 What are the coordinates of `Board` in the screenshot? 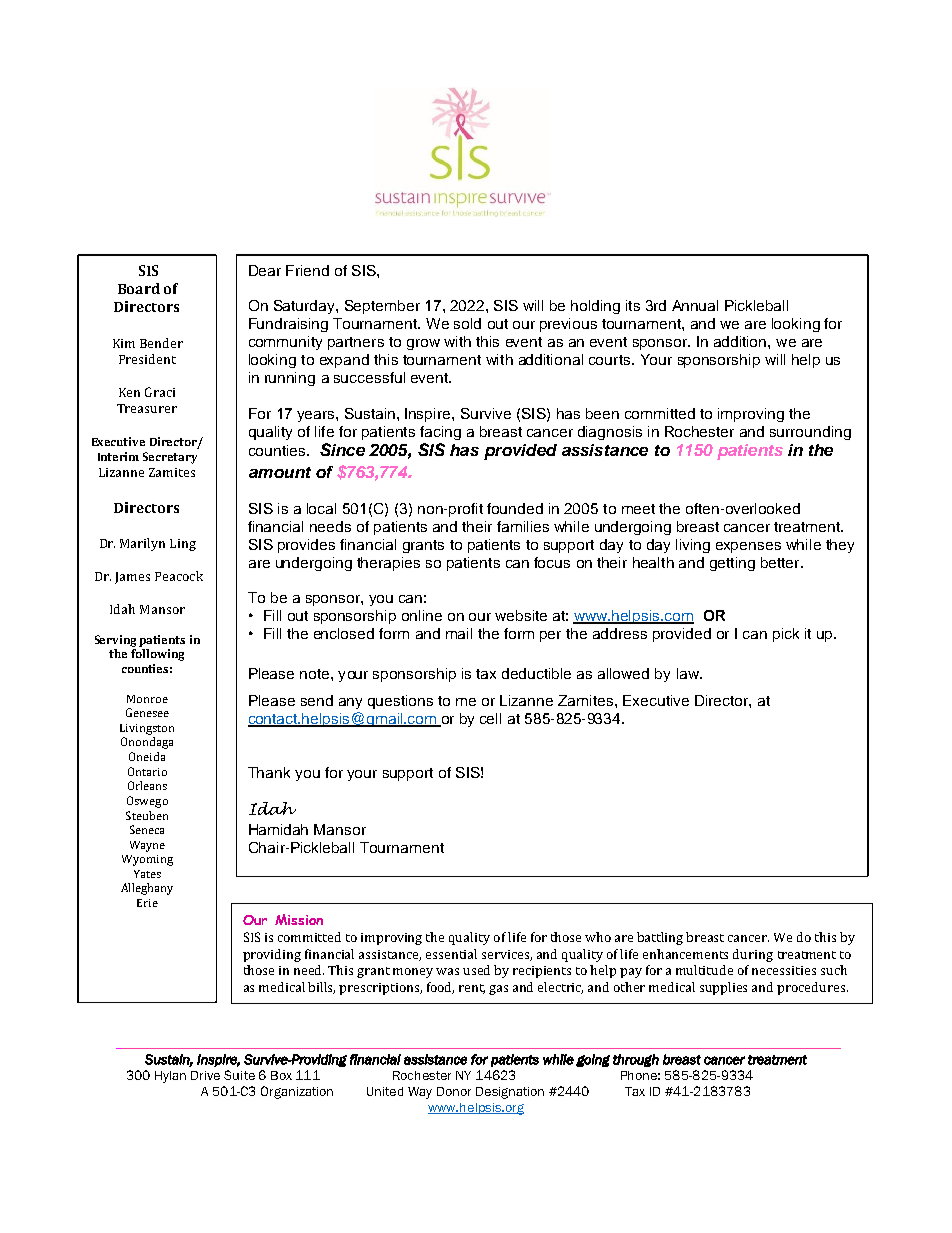 It's located at (139, 288).
